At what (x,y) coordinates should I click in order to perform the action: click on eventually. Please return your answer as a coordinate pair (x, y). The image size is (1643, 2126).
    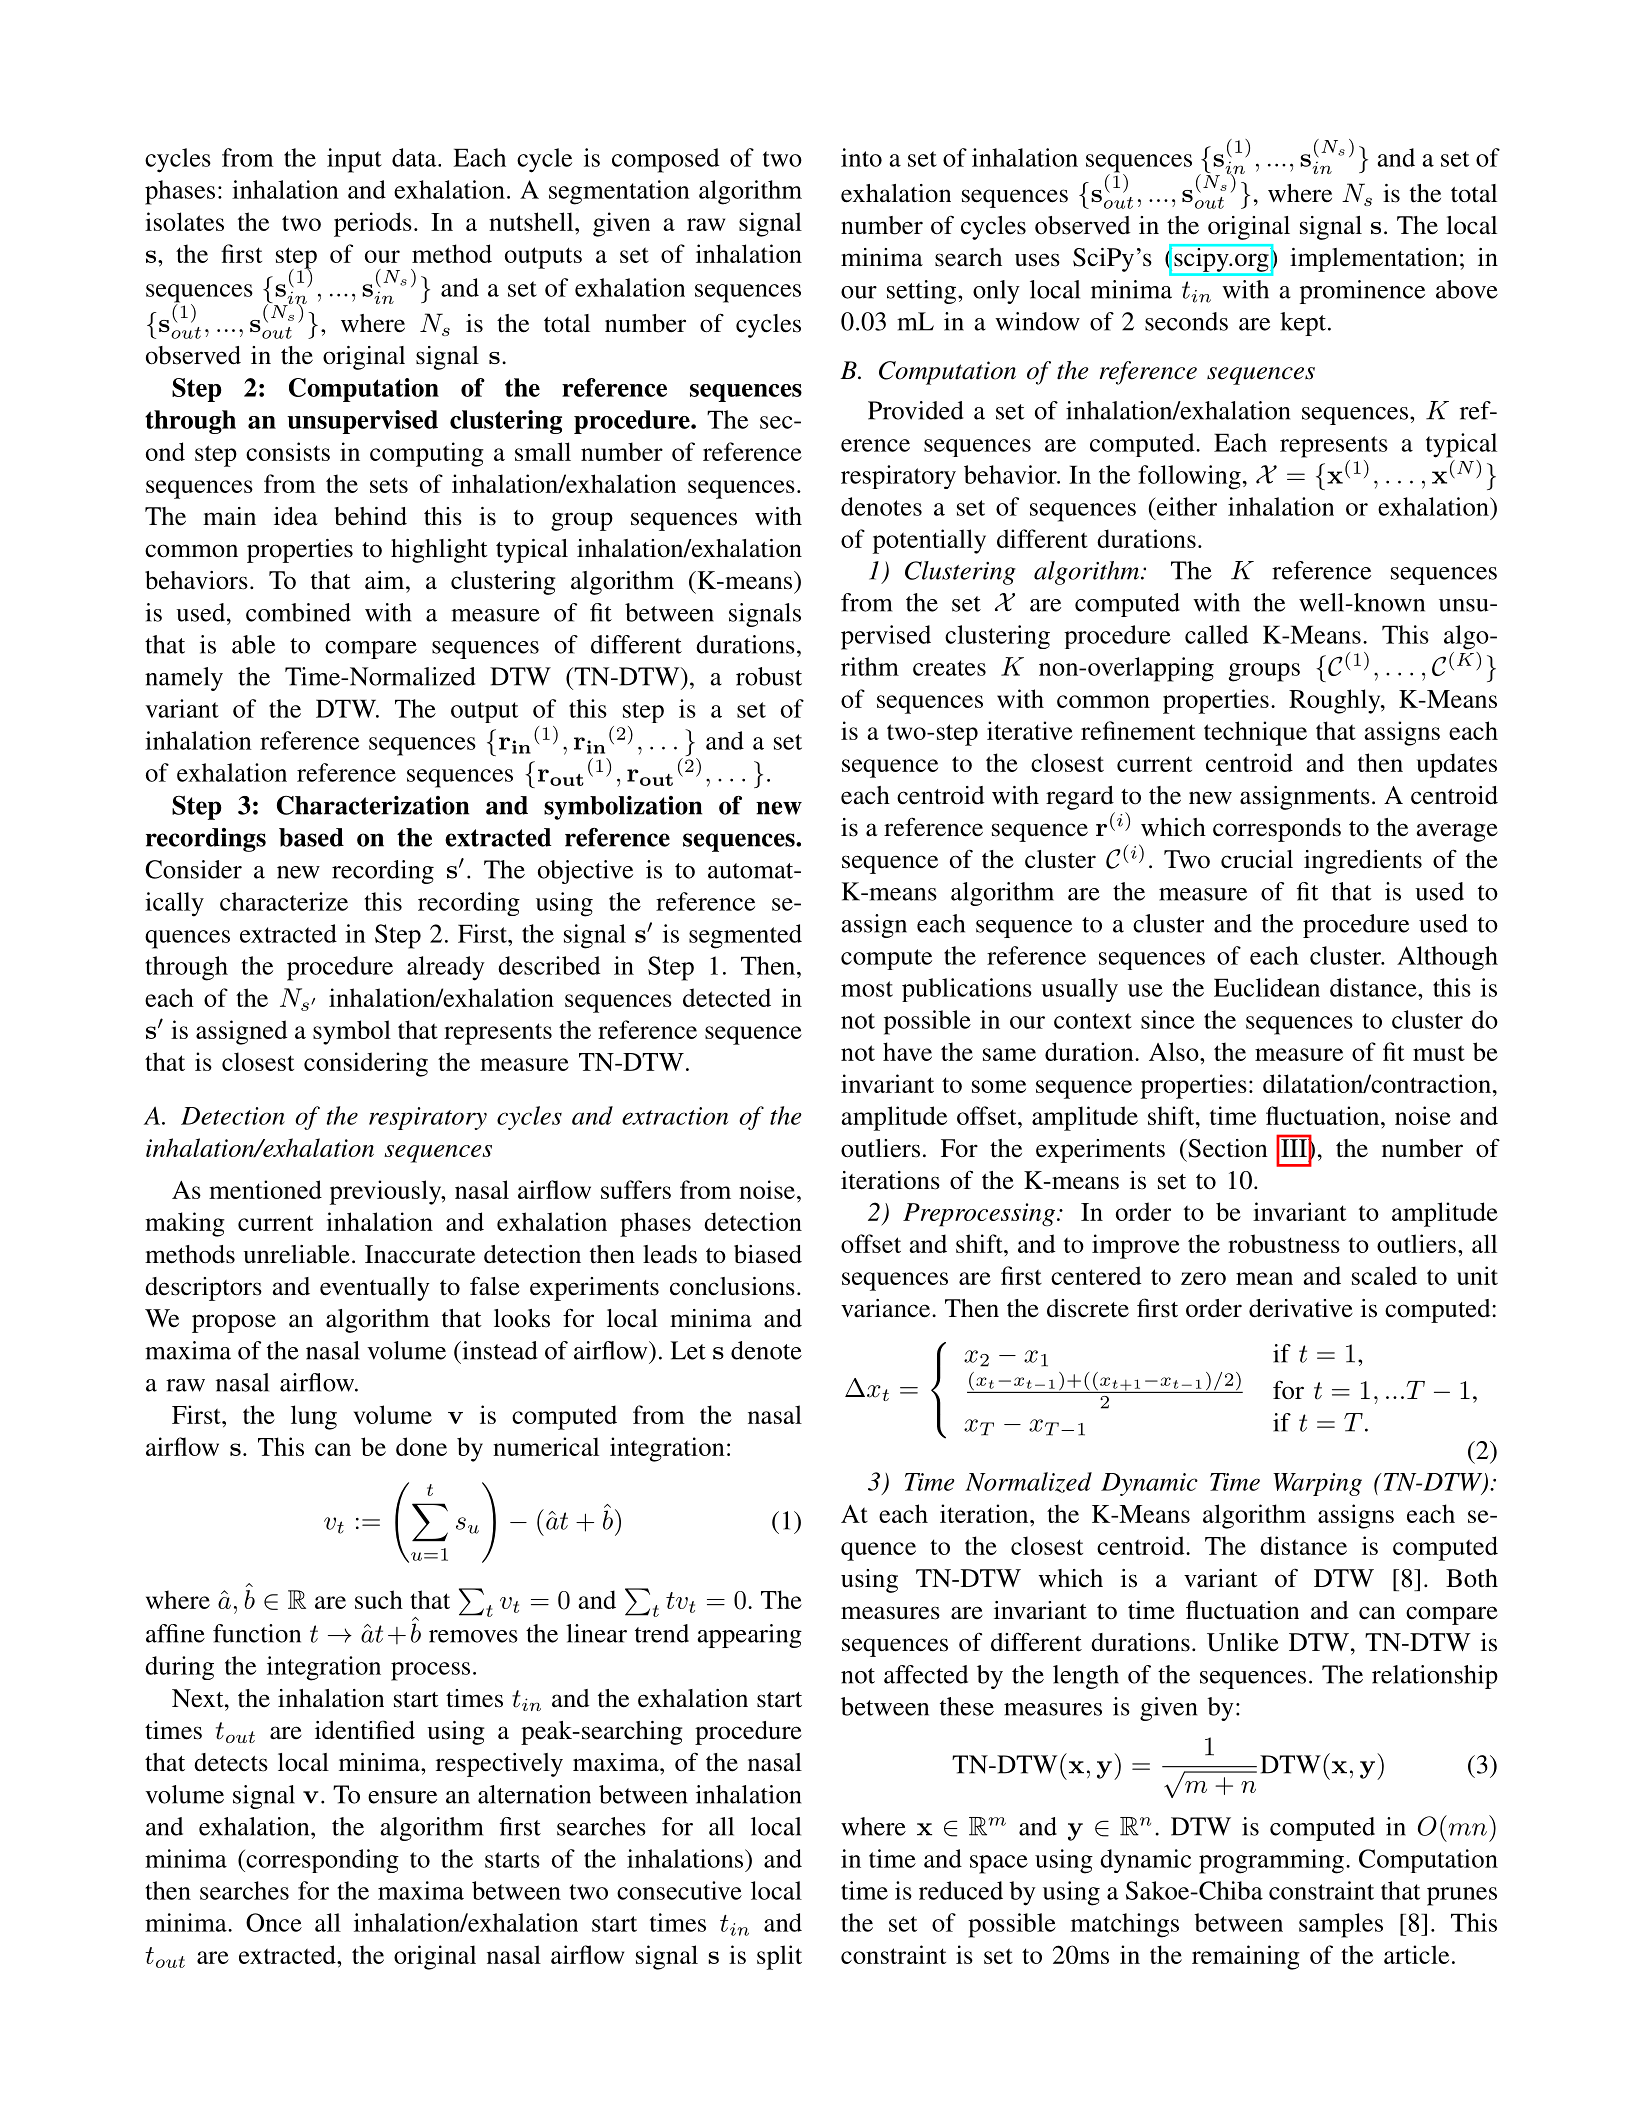
    Looking at the image, I should click on (375, 1289).
